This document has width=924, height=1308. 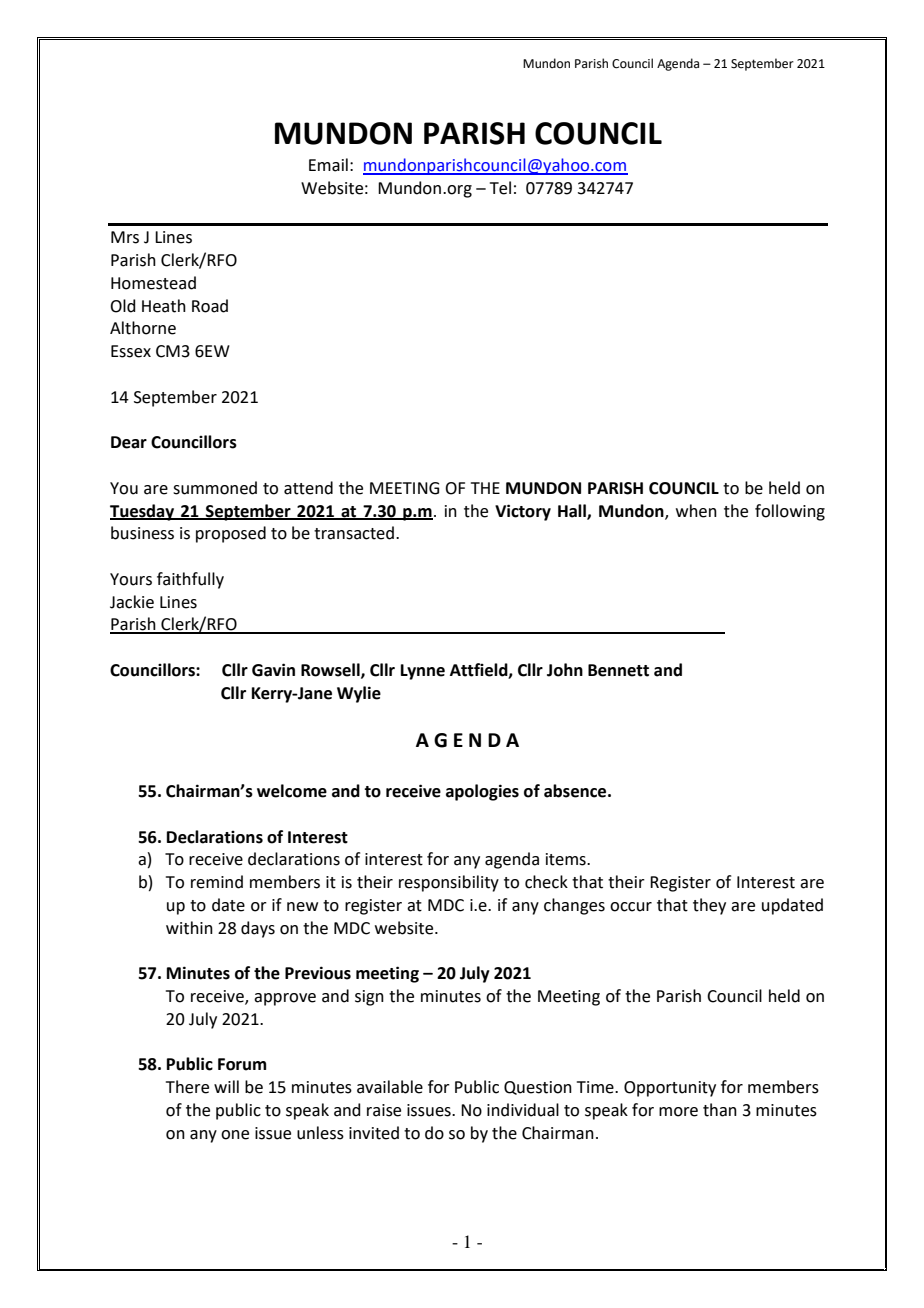 What do you see at coordinates (125, 237) in the document?
I see `Mrs` at bounding box center [125, 237].
